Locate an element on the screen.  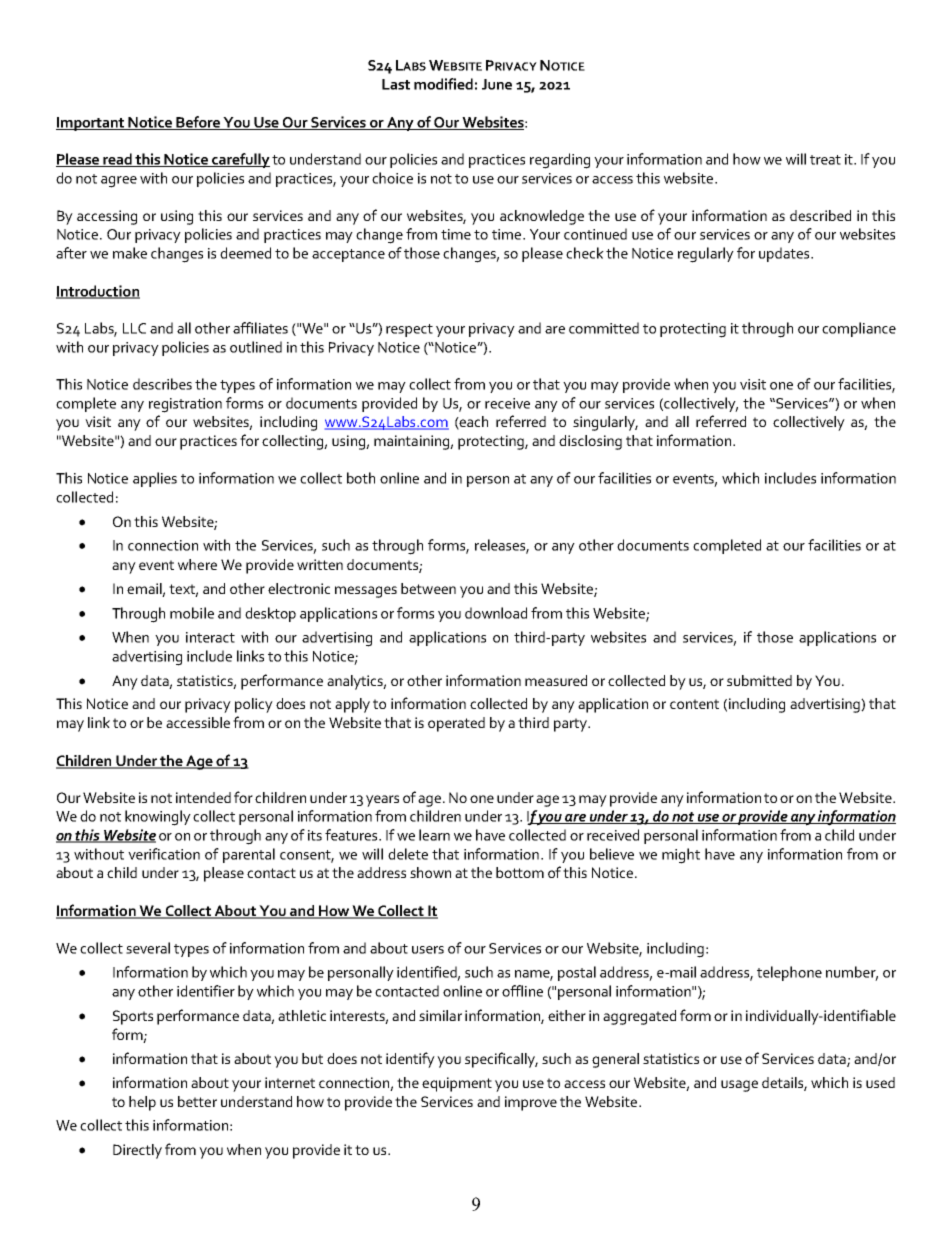
June is located at coordinates (497, 84).
